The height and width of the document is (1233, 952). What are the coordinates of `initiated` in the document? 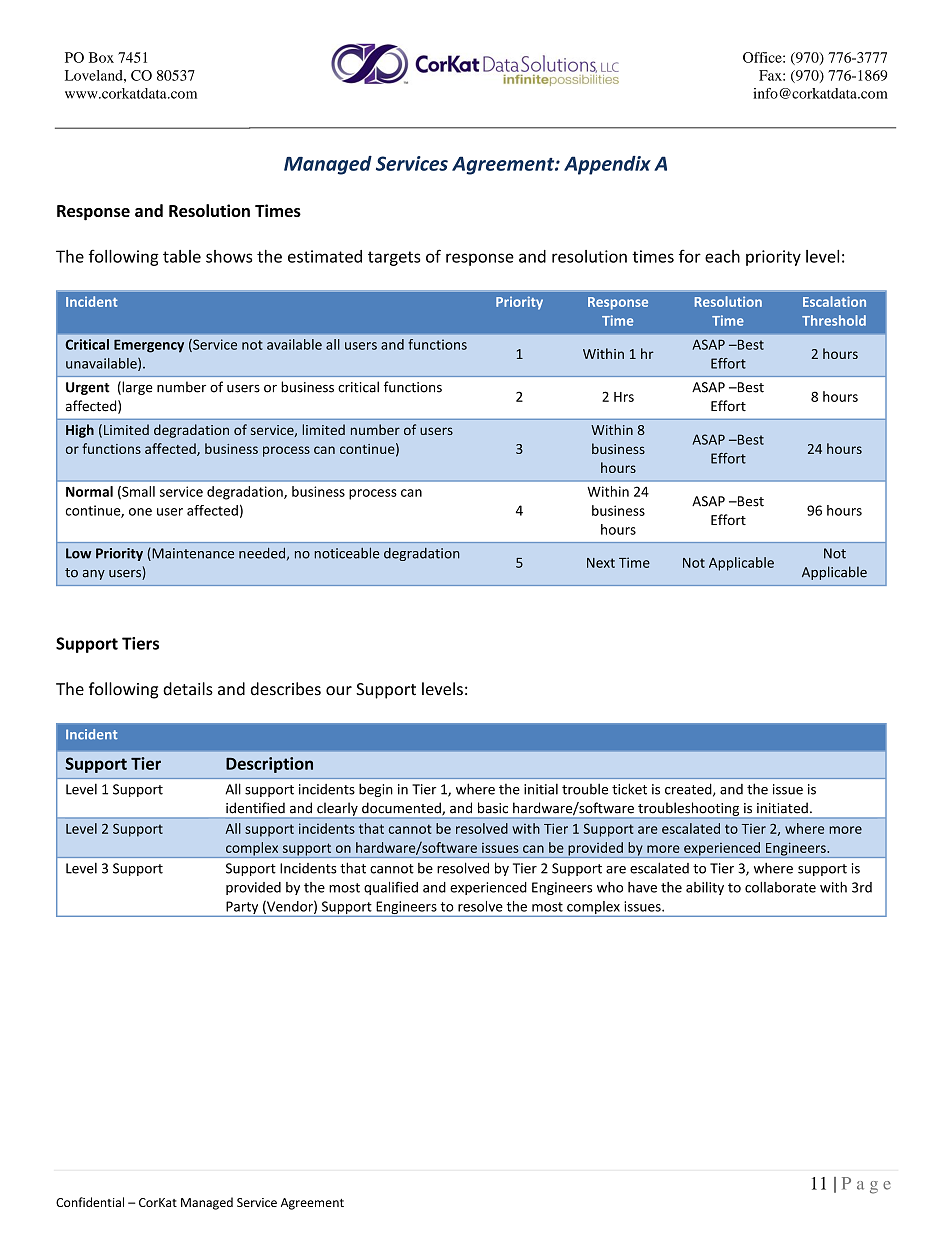 It's located at (782, 808).
